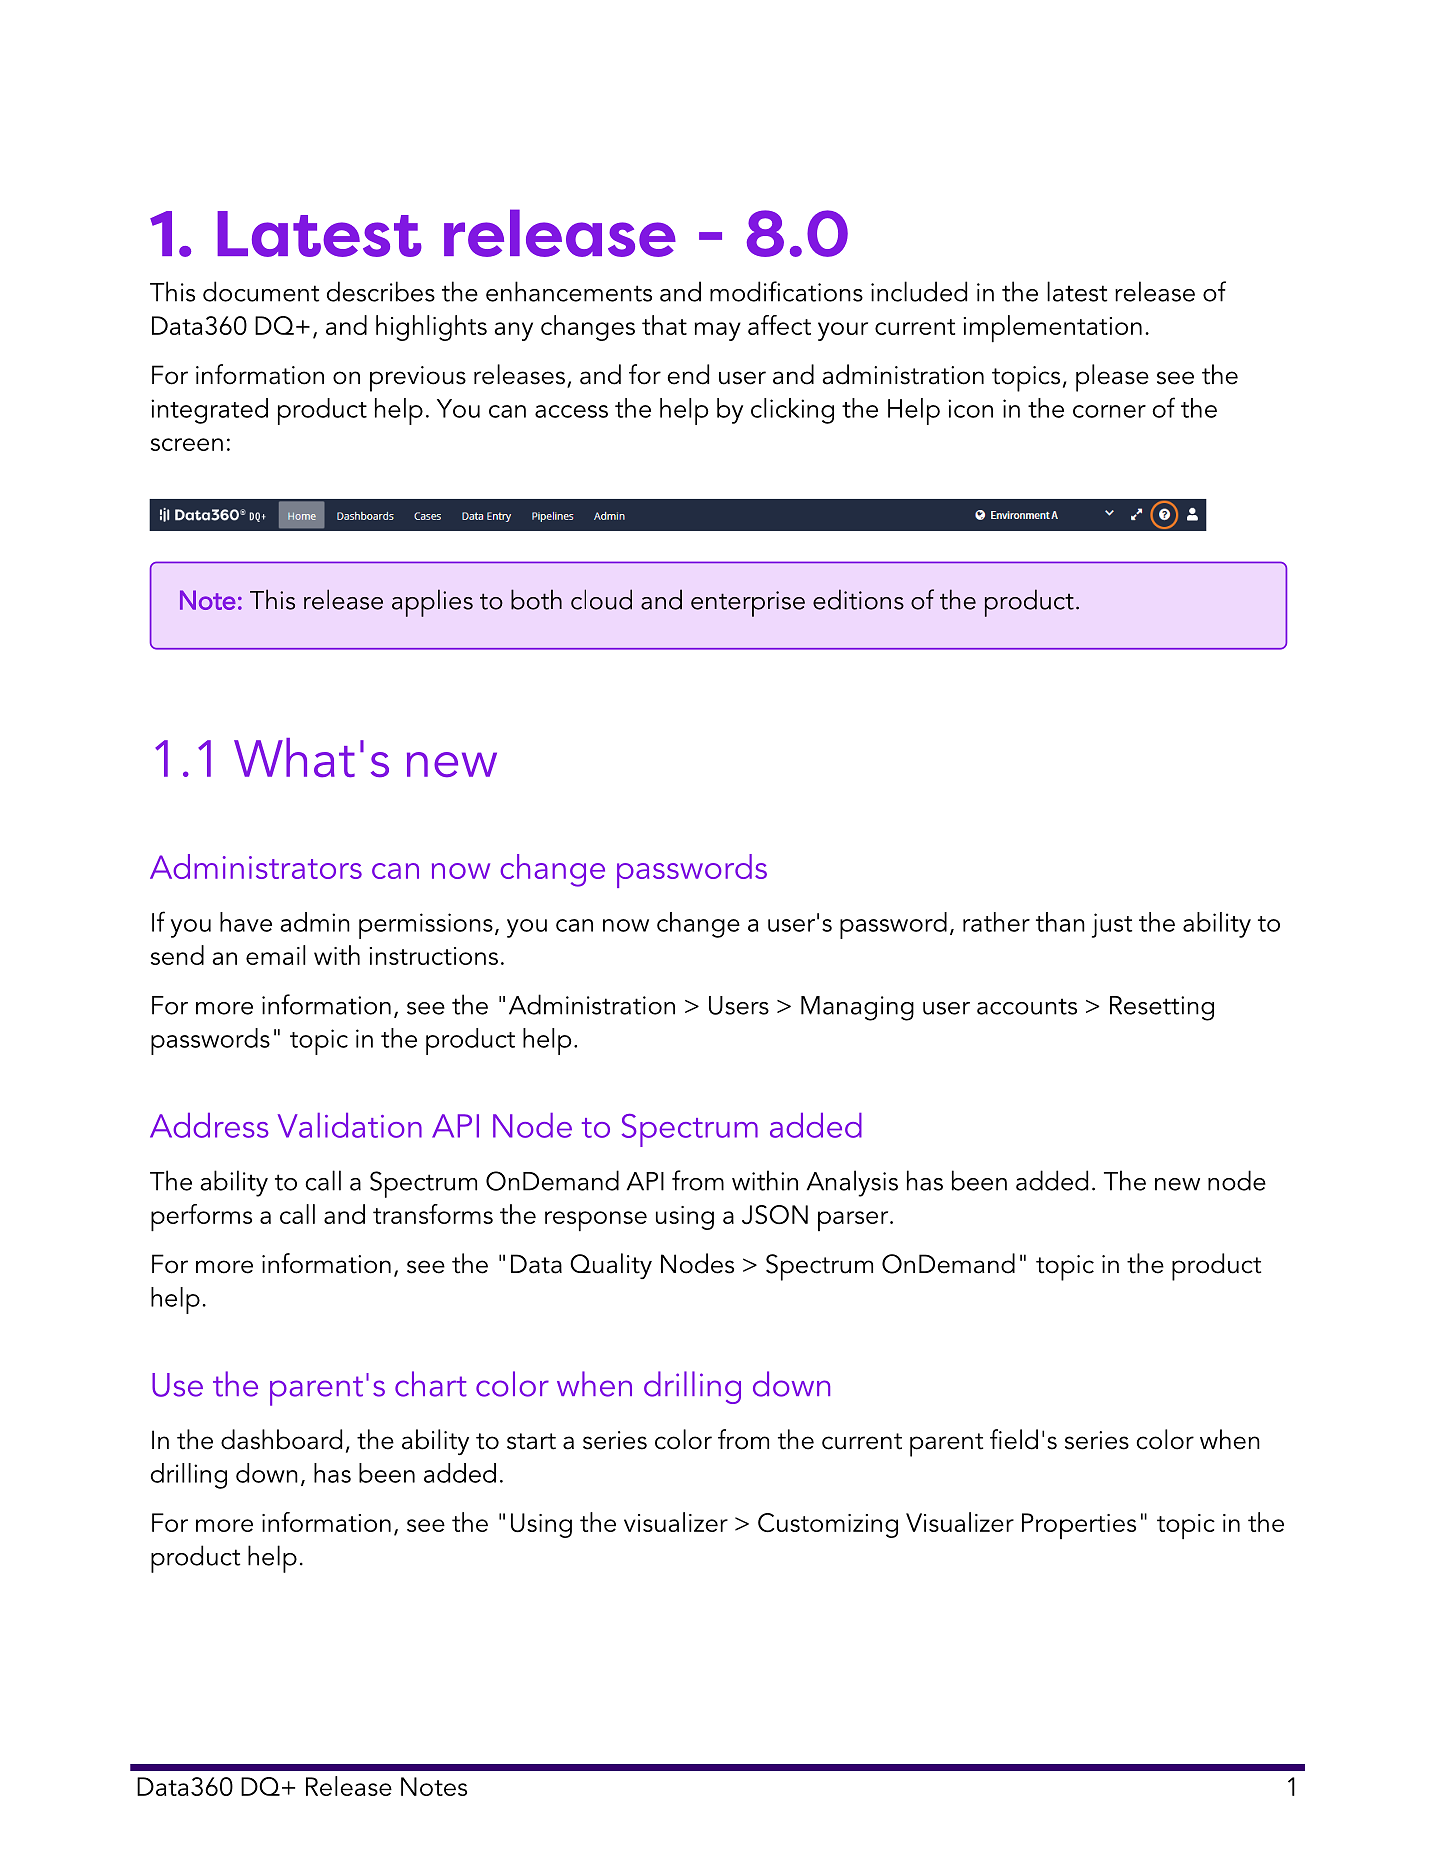 This page has height=1859, width=1437. What do you see at coordinates (1053, 328) in the page?
I see `implementation` at bounding box center [1053, 328].
